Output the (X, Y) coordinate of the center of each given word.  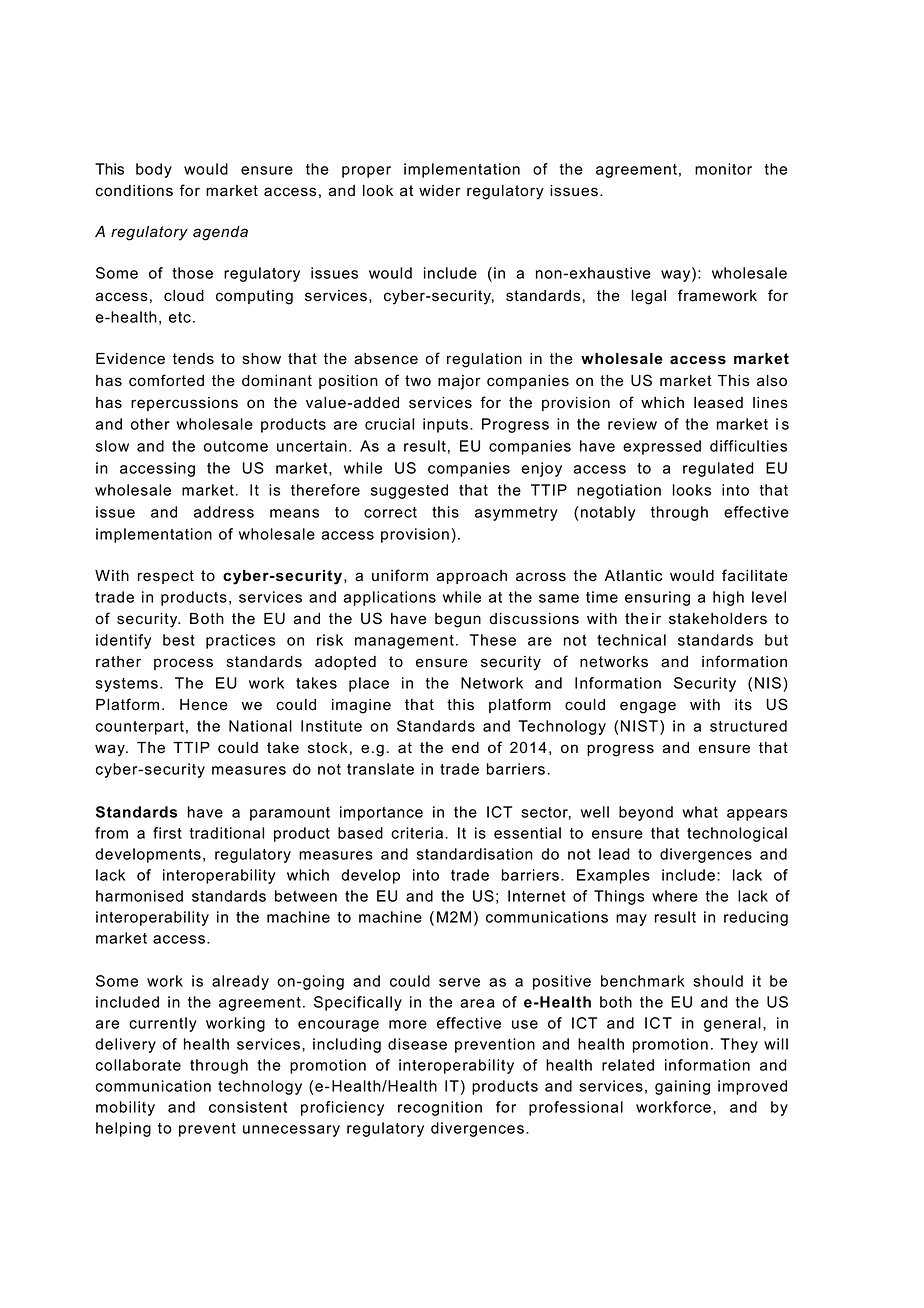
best (179, 640)
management (404, 642)
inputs (445, 425)
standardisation (475, 854)
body (154, 170)
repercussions (184, 404)
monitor (723, 169)
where (675, 896)
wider (440, 191)
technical (631, 640)
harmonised (139, 896)
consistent (248, 1107)
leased (718, 403)
